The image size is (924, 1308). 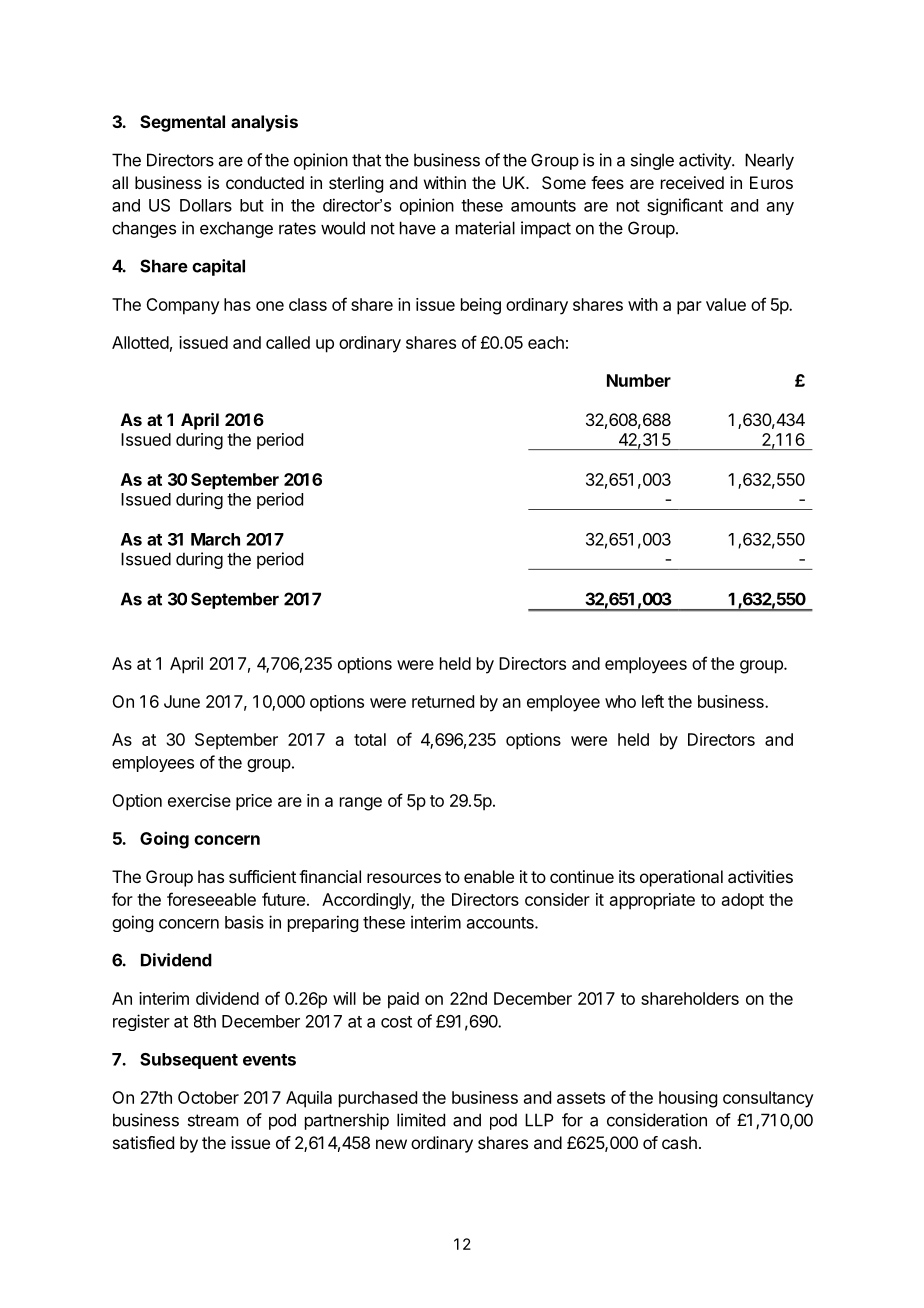 I want to click on enable, so click(x=489, y=876).
